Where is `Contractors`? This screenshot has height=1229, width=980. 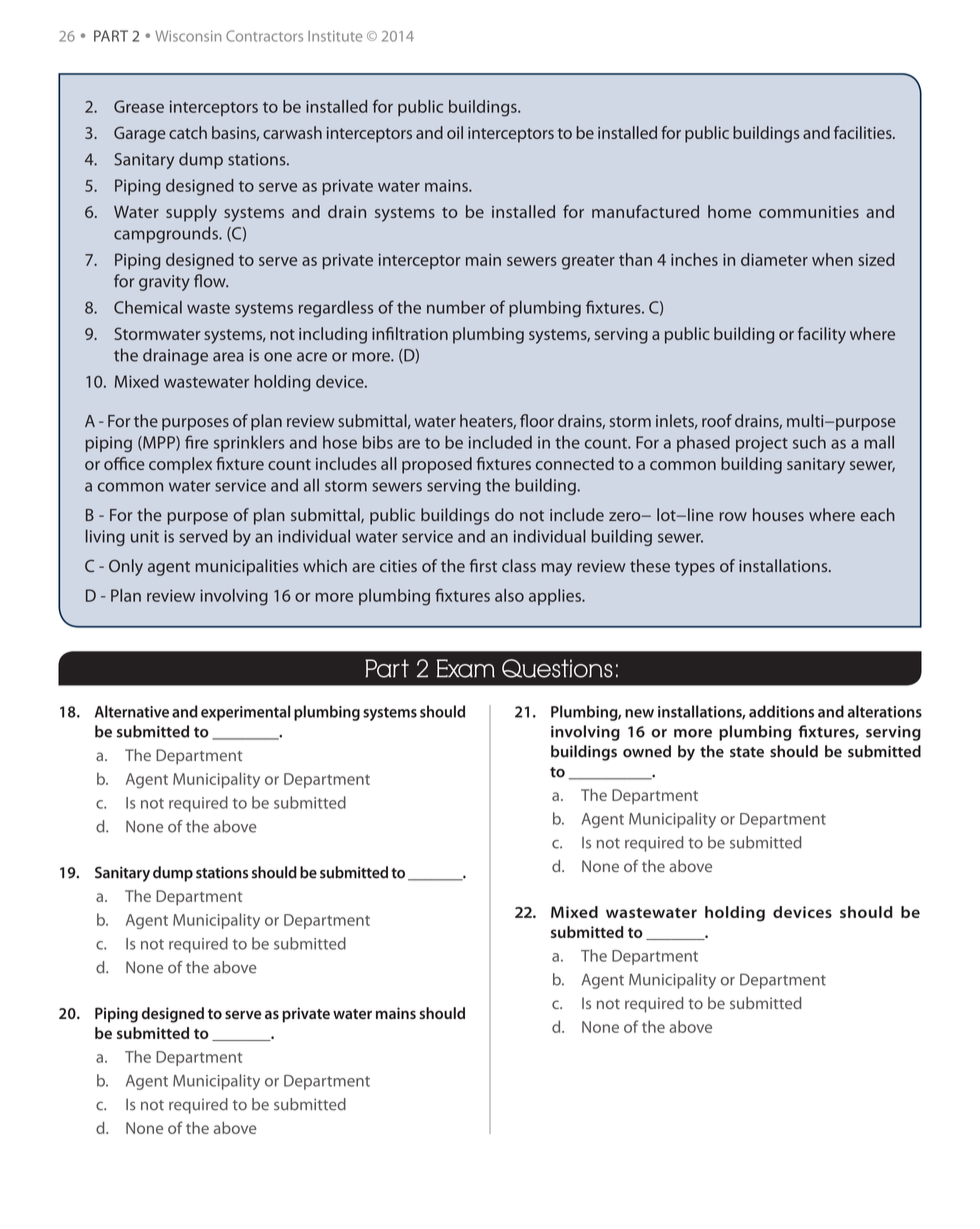
Contractors is located at coordinates (264, 36).
